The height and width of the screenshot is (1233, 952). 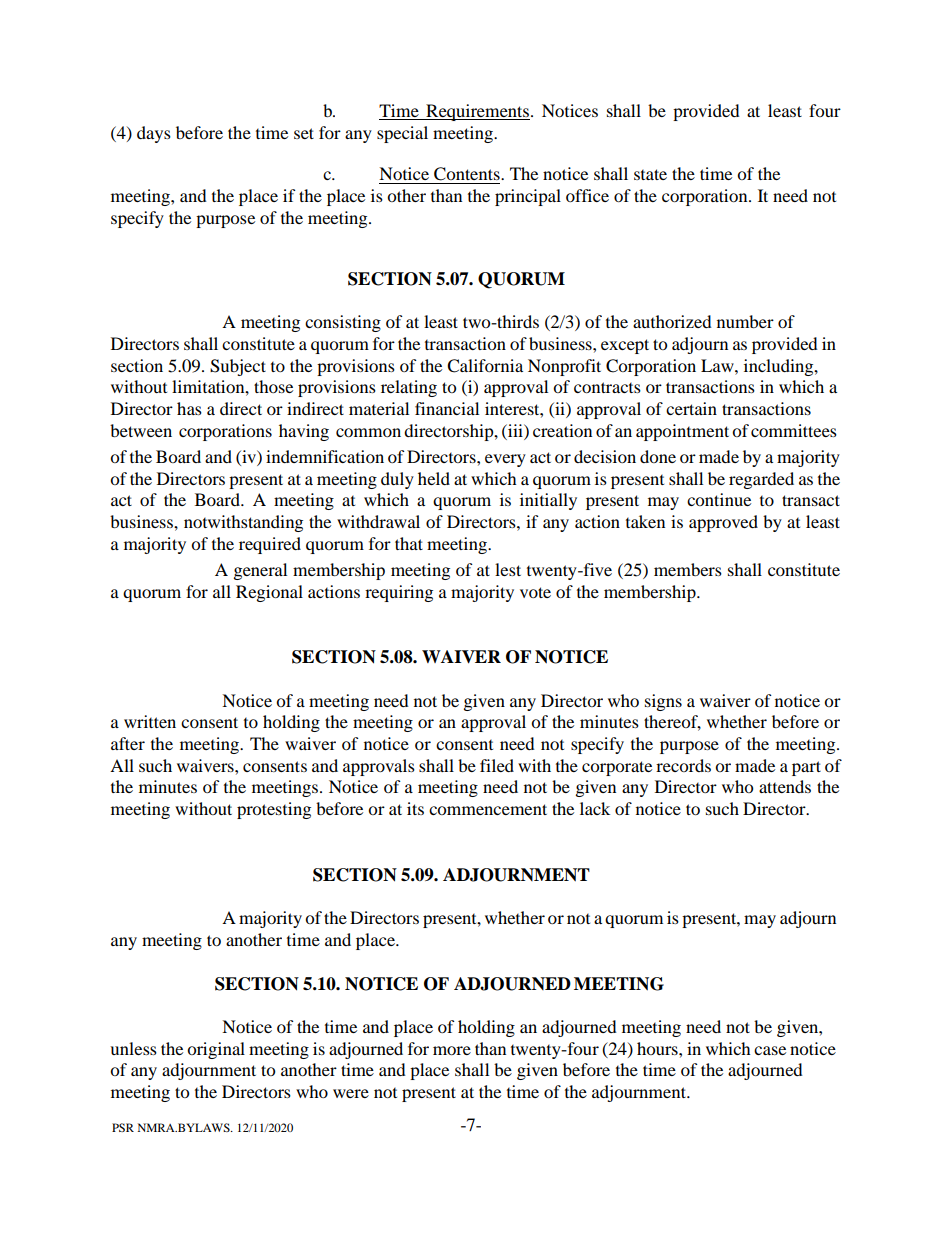 I want to click on filed, so click(x=497, y=765).
